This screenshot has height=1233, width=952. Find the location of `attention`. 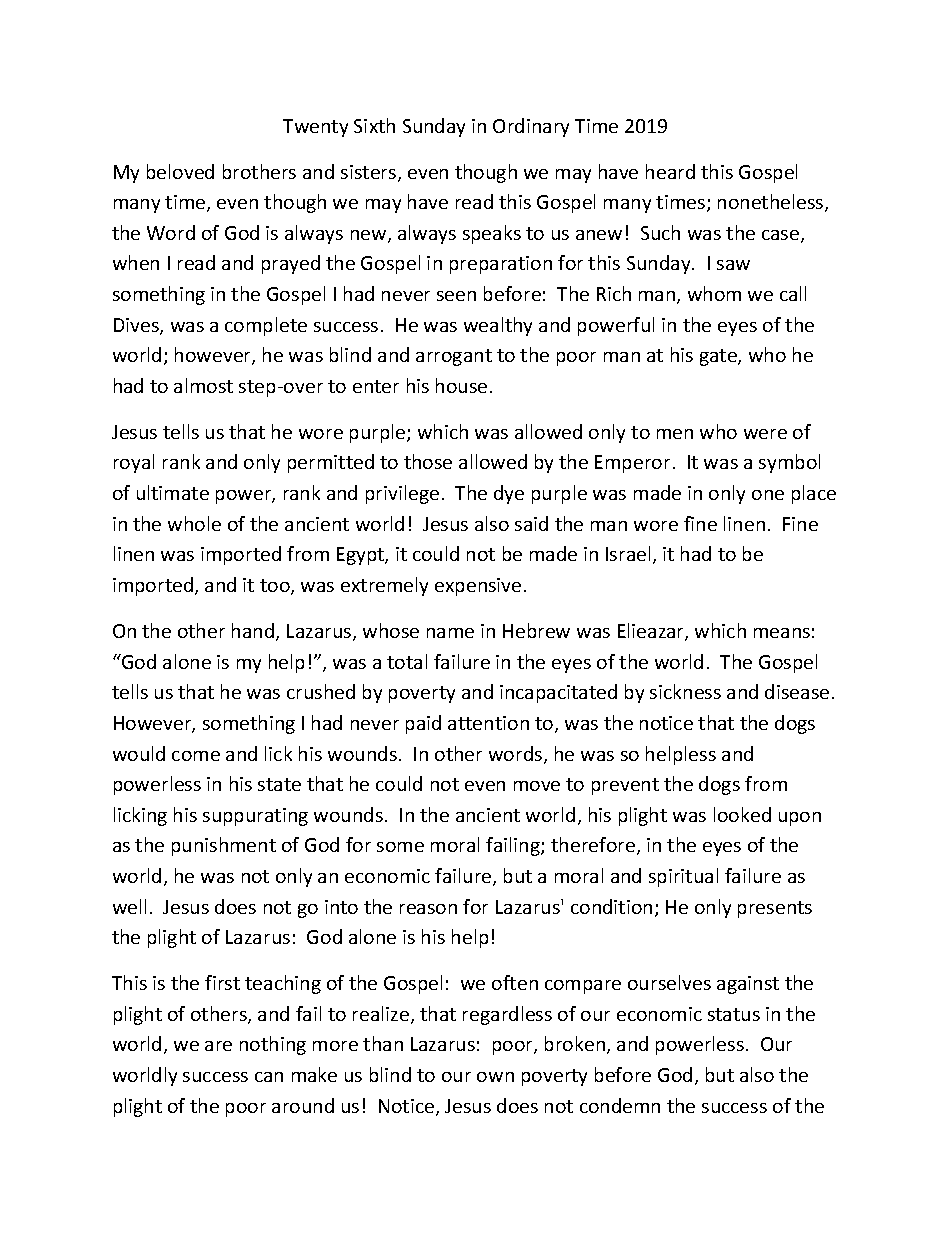

attention is located at coordinates (488, 723).
